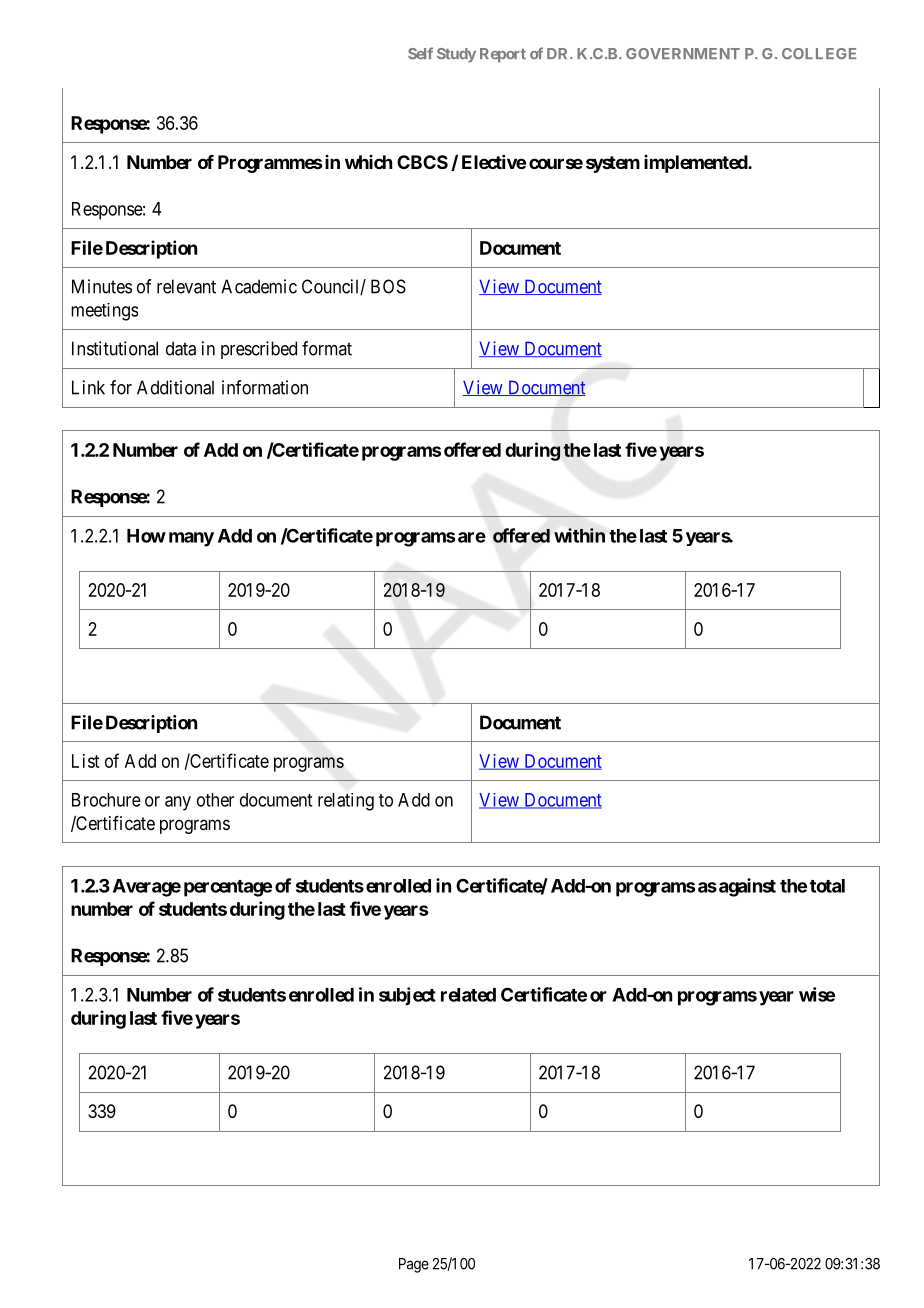 The height and width of the screenshot is (1308, 924). What do you see at coordinates (146, 536) in the screenshot?
I see `How` at bounding box center [146, 536].
